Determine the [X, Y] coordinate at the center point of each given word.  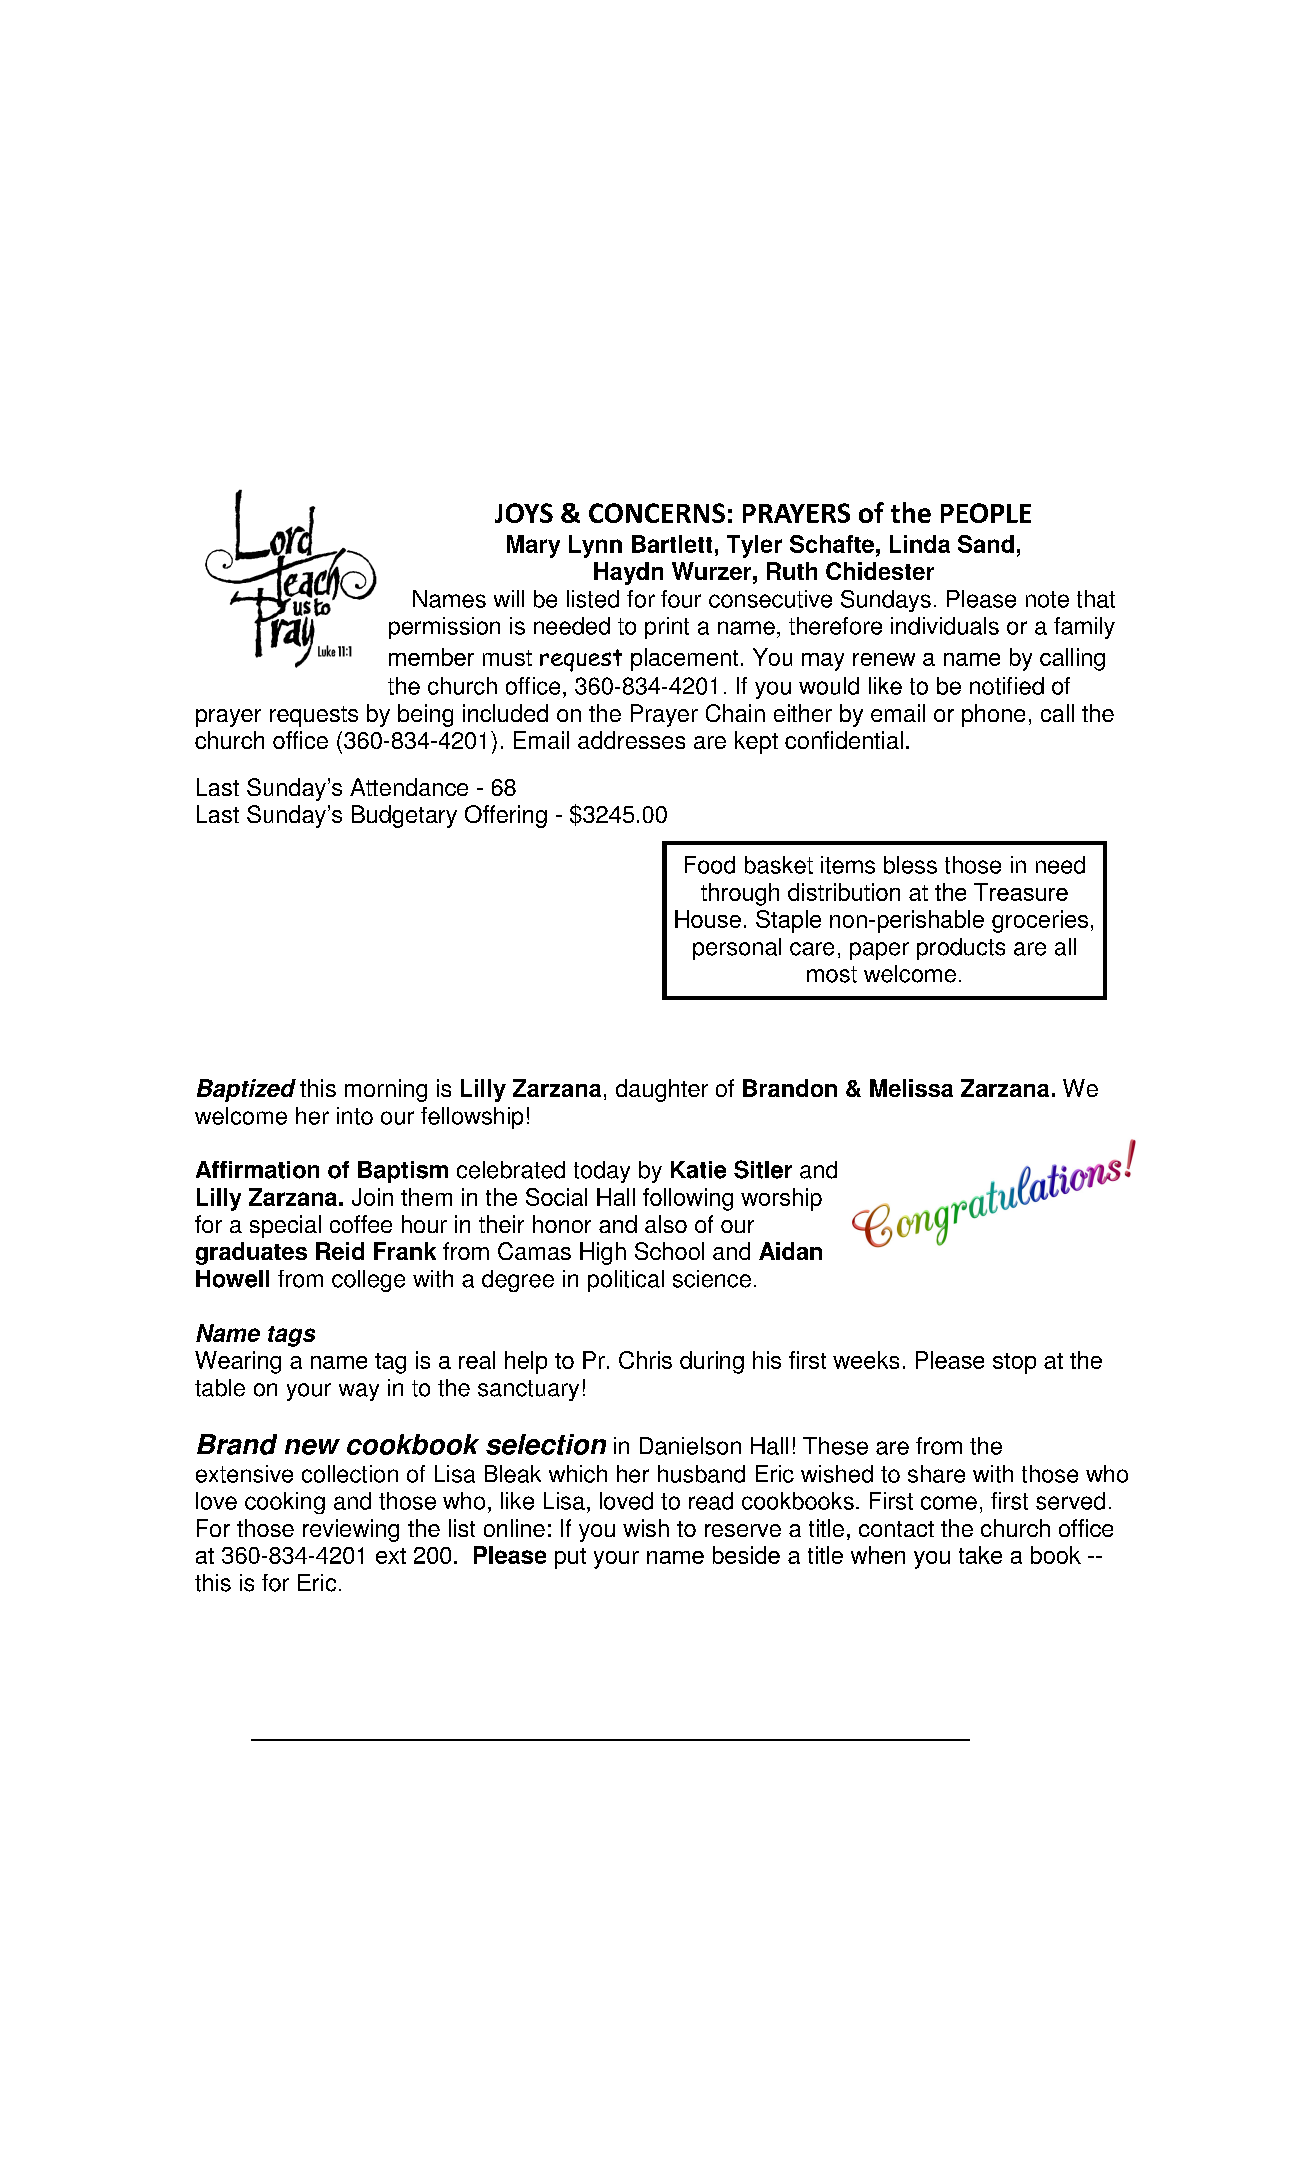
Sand [986, 544]
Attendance [409, 787]
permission [444, 628]
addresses [631, 740]
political [626, 1281]
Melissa [911, 1088]
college [368, 1281]
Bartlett [672, 544]
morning [386, 1090]
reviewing [351, 1530]
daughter [662, 1090]
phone [993, 715]
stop [1014, 1363]
